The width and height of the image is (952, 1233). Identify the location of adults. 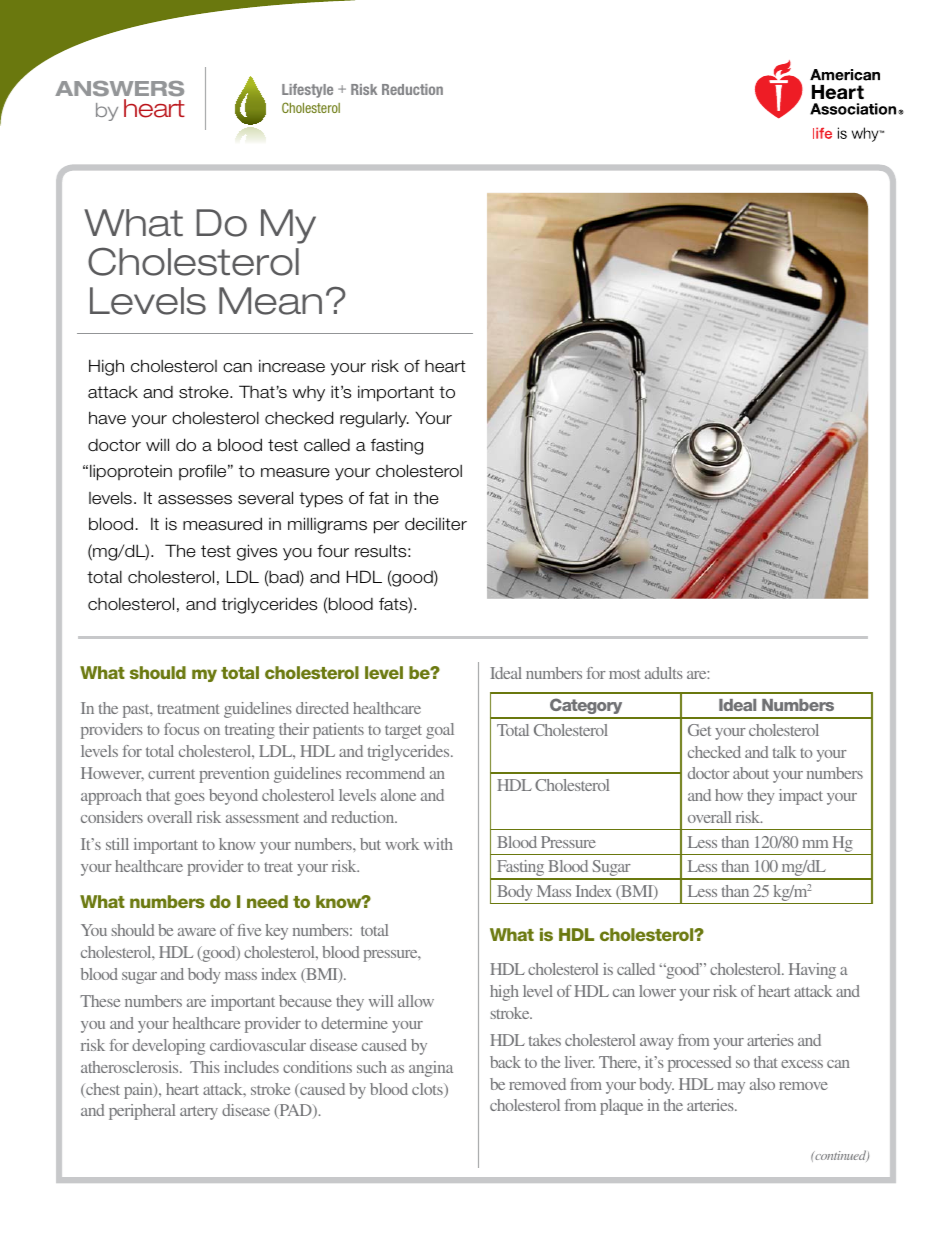
(664, 673).
